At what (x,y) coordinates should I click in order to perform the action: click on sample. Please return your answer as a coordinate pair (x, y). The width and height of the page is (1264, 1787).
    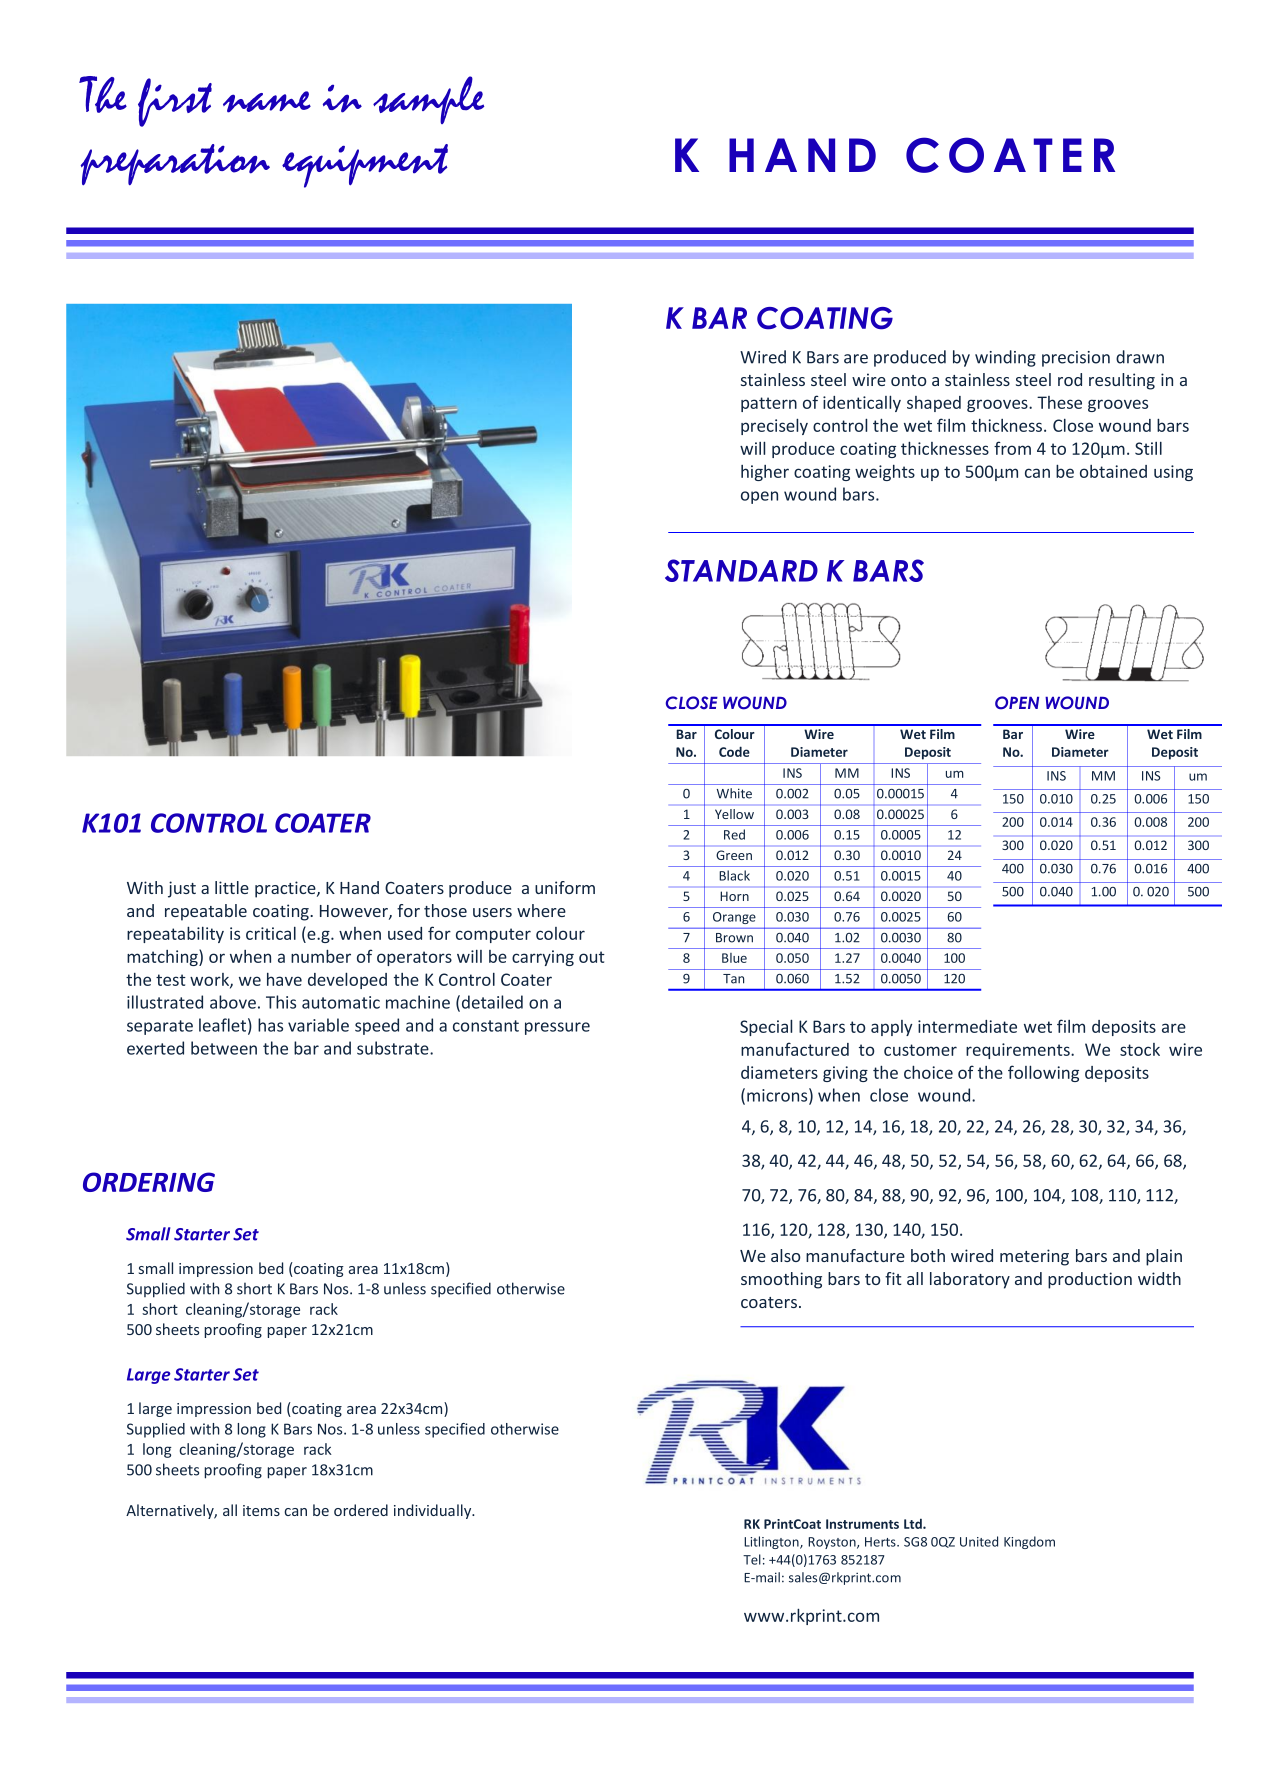
    Looking at the image, I should click on (428, 100).
